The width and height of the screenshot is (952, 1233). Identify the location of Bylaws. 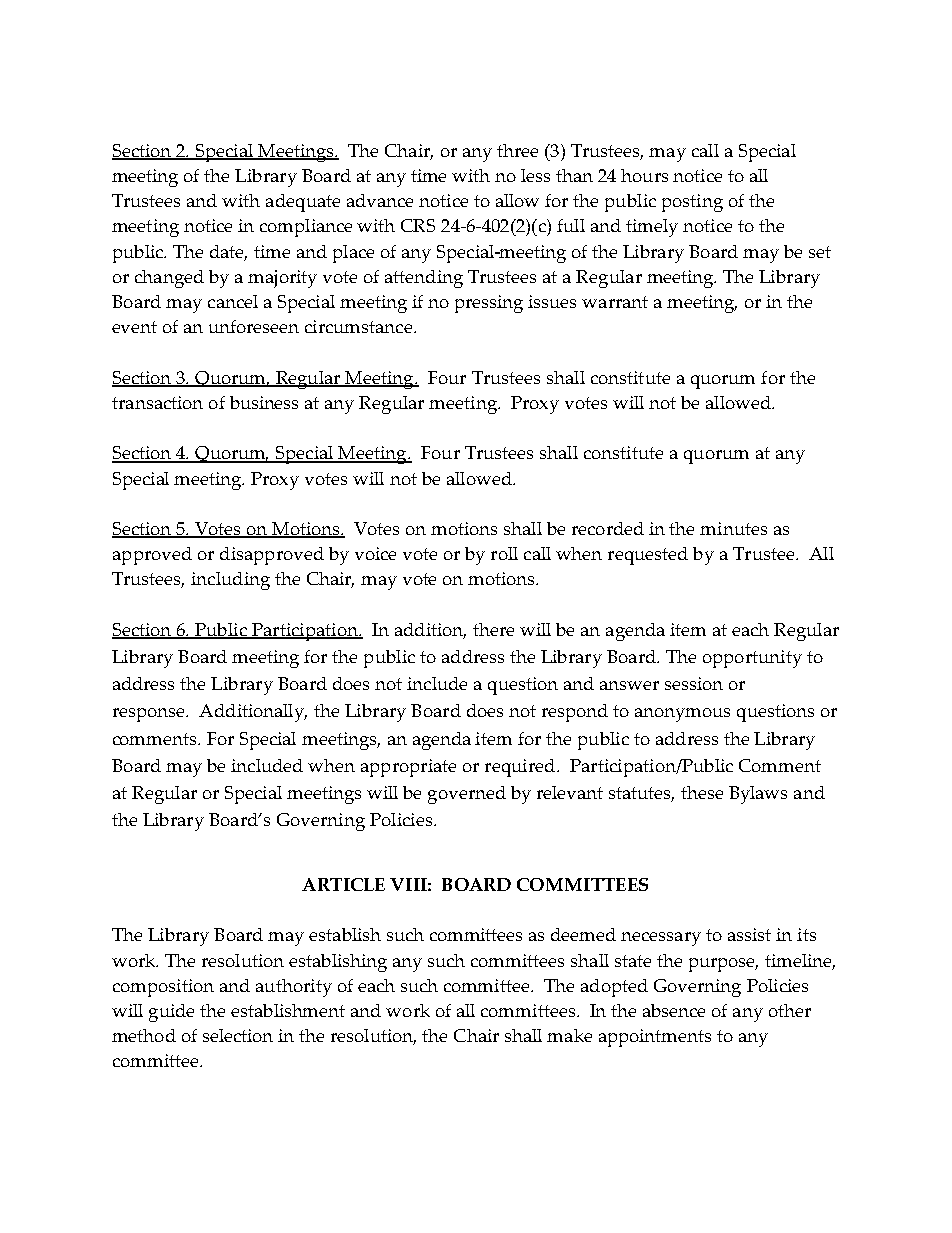
(758, 795).
